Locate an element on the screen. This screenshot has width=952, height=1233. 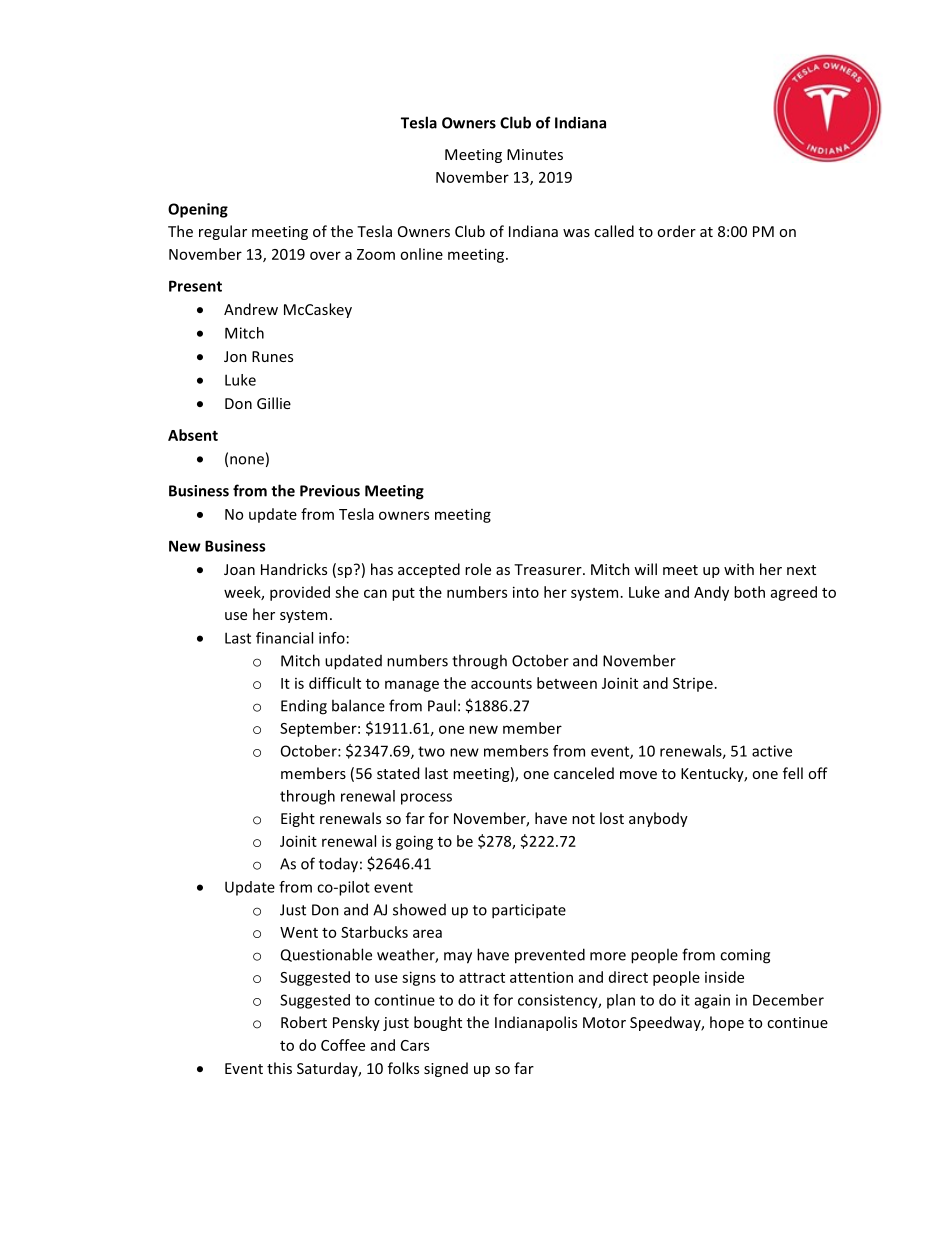
active is located at coordinates (772, 751).
